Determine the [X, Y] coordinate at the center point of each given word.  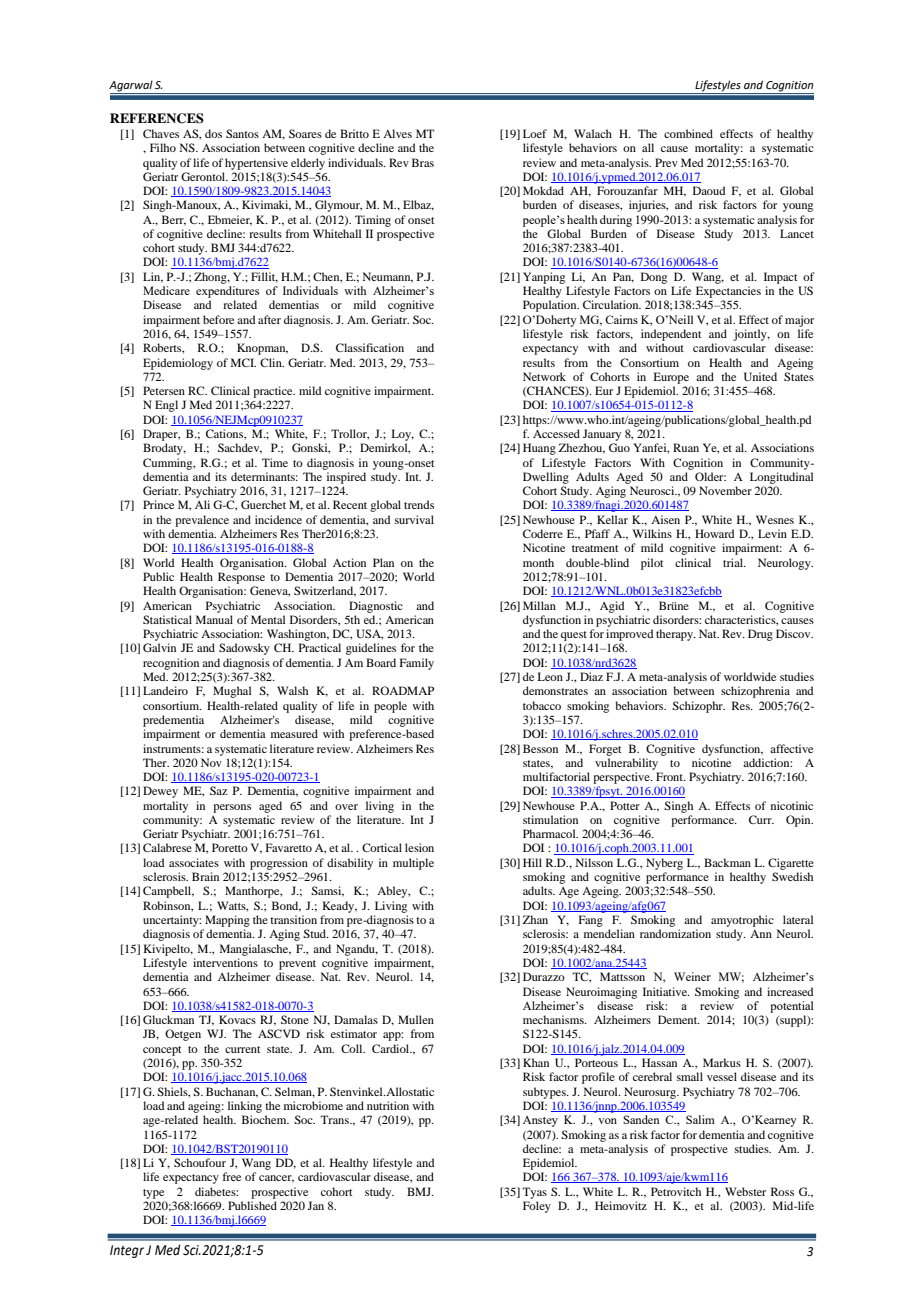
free [231, 1176]
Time [275, 462]
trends [419, 504]
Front [671, 776]
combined [688, 133]
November [725, 490]
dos [213, 133]
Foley [537, 1207]
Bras [423, 162]
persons [232, 808]
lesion [419, 847]
